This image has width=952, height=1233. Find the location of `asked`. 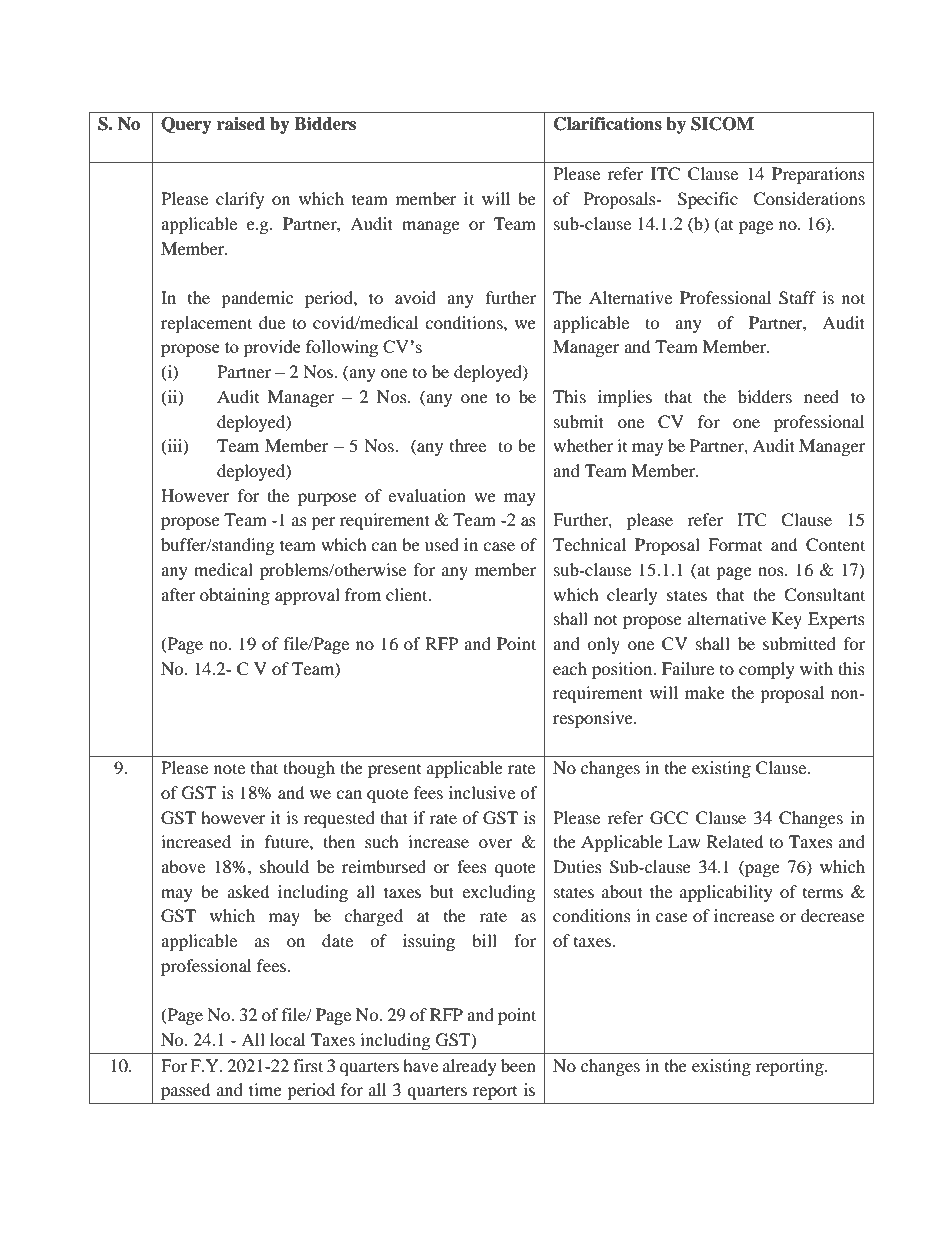

asked is located at coordinates (249, 891).
